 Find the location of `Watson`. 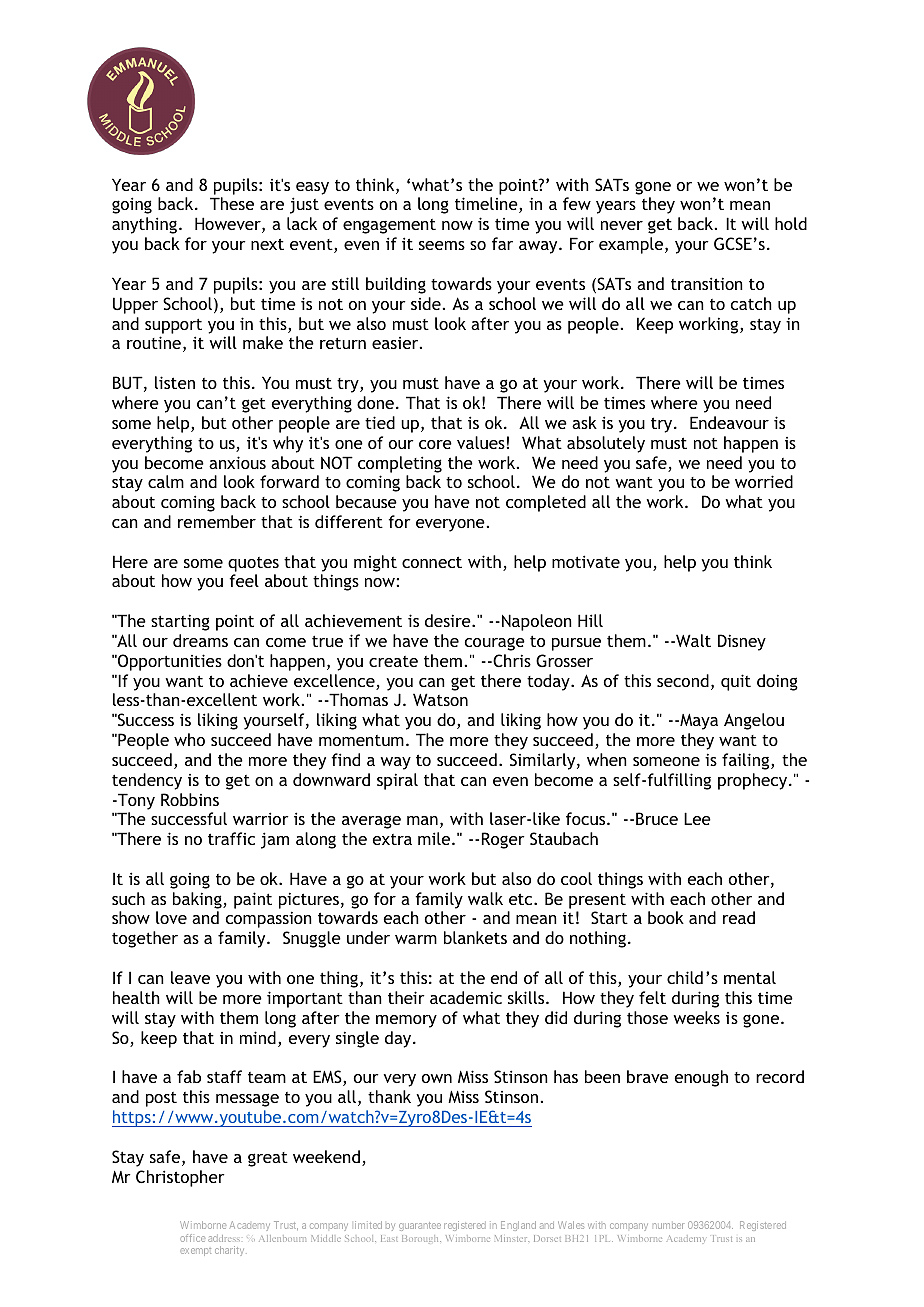

Watson is located at coordinates (440, 699).
